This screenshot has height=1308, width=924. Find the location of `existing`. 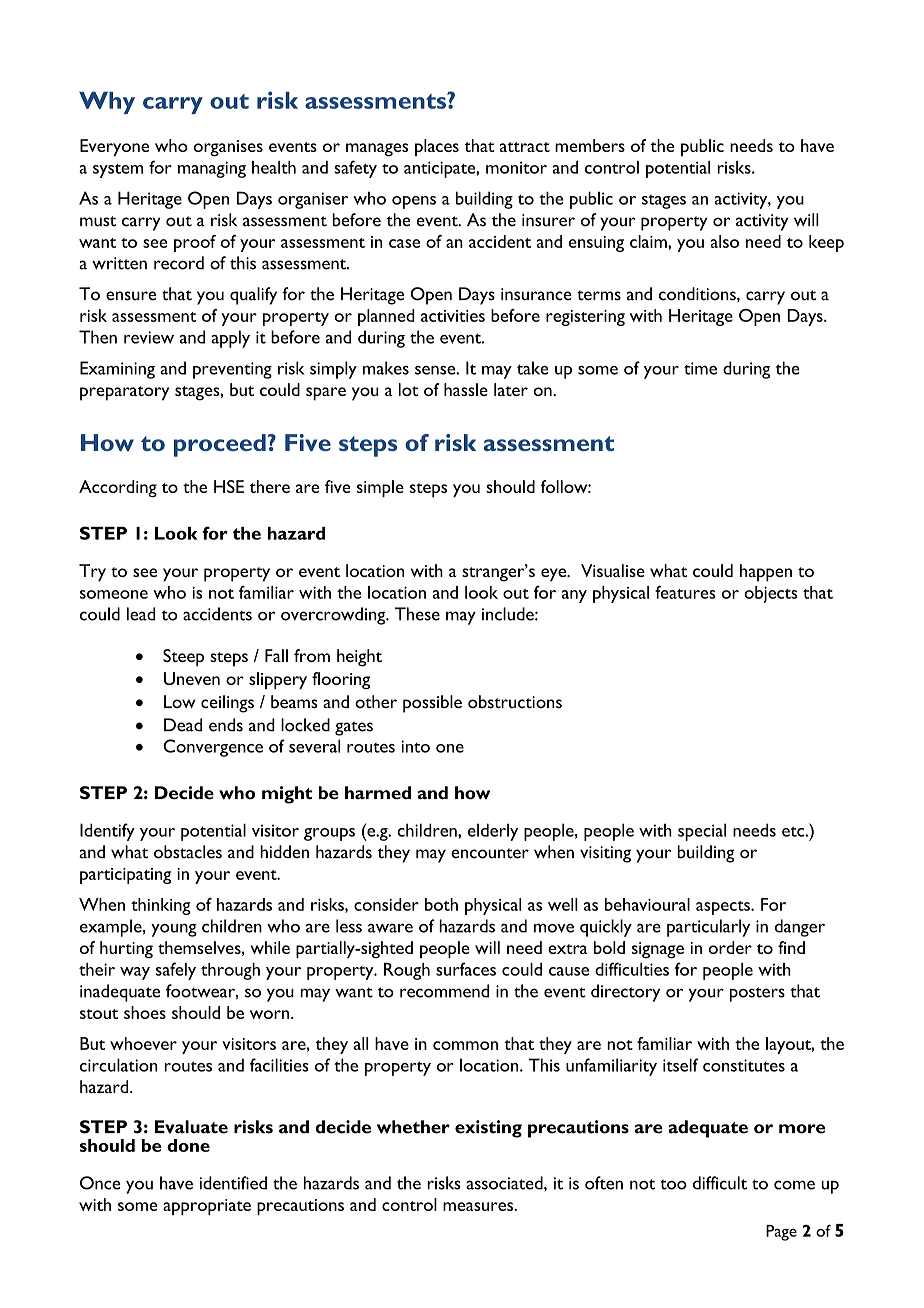

existing is located at coordinates (488, 1129).
